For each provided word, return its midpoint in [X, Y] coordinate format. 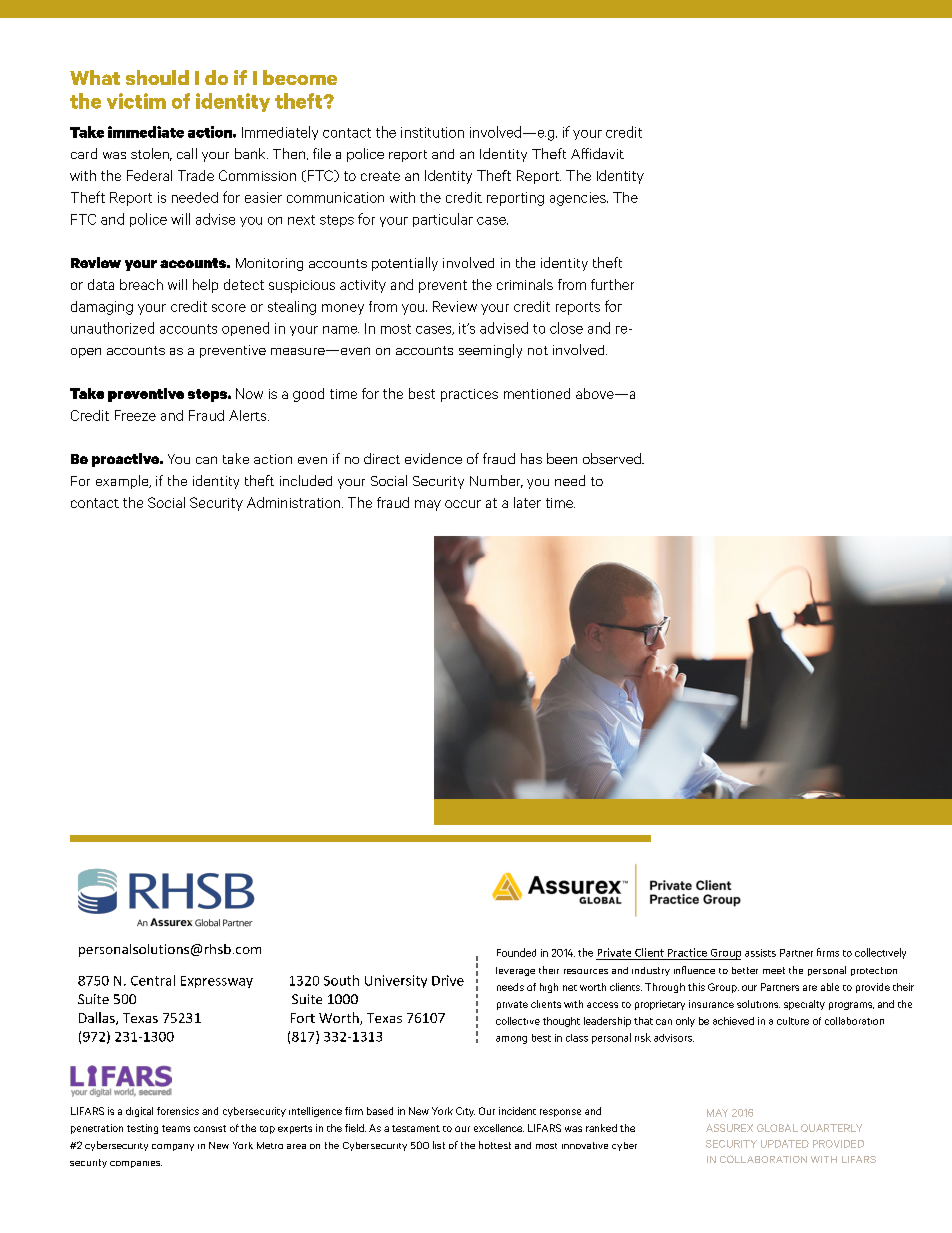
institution [432, 132]
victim [136, 101]
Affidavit [597, 153]
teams [176, 1128]
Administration [293, 502]
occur [463, 504]
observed [613, 458]
